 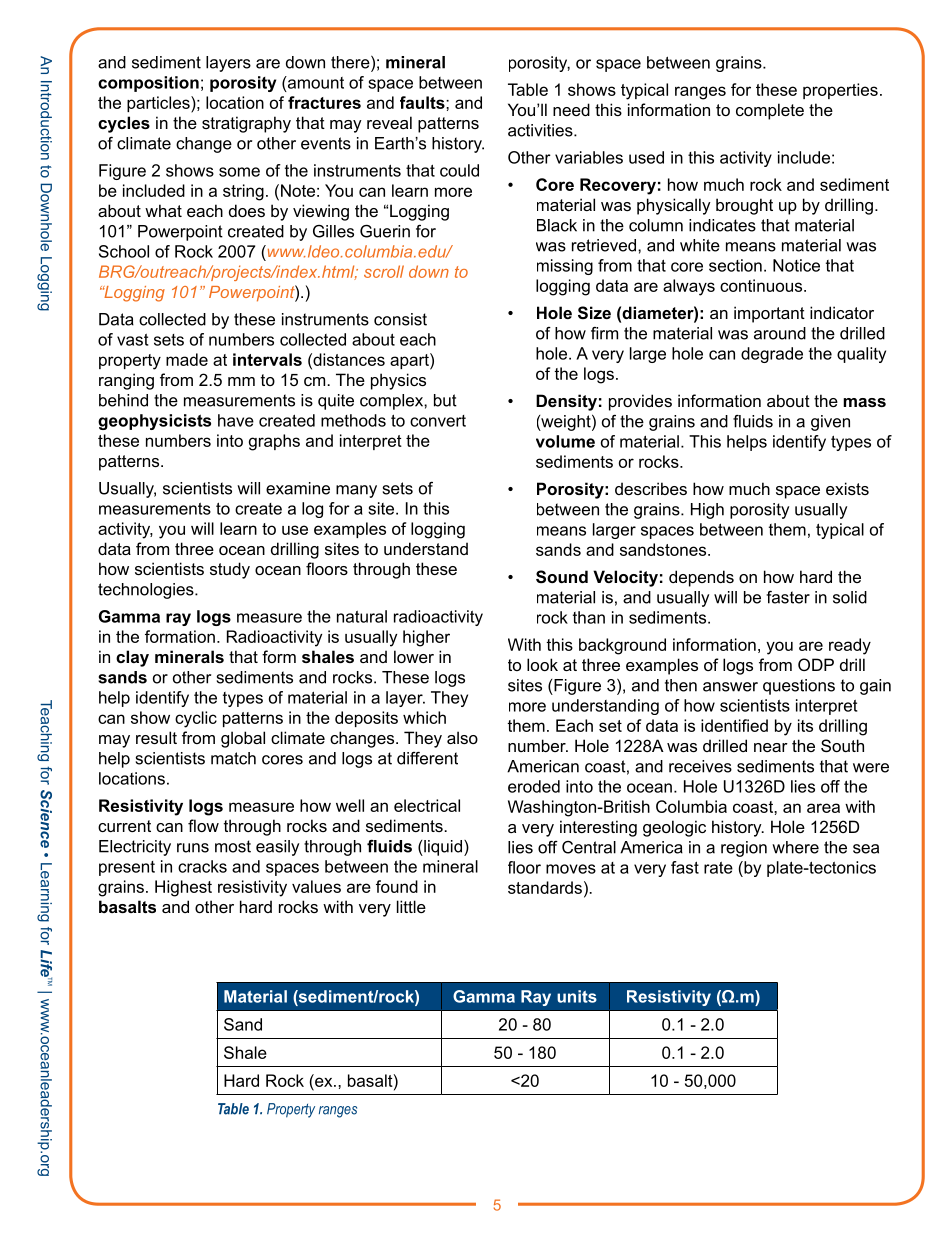 I want to click on questions, so click(x=799, y=687).
